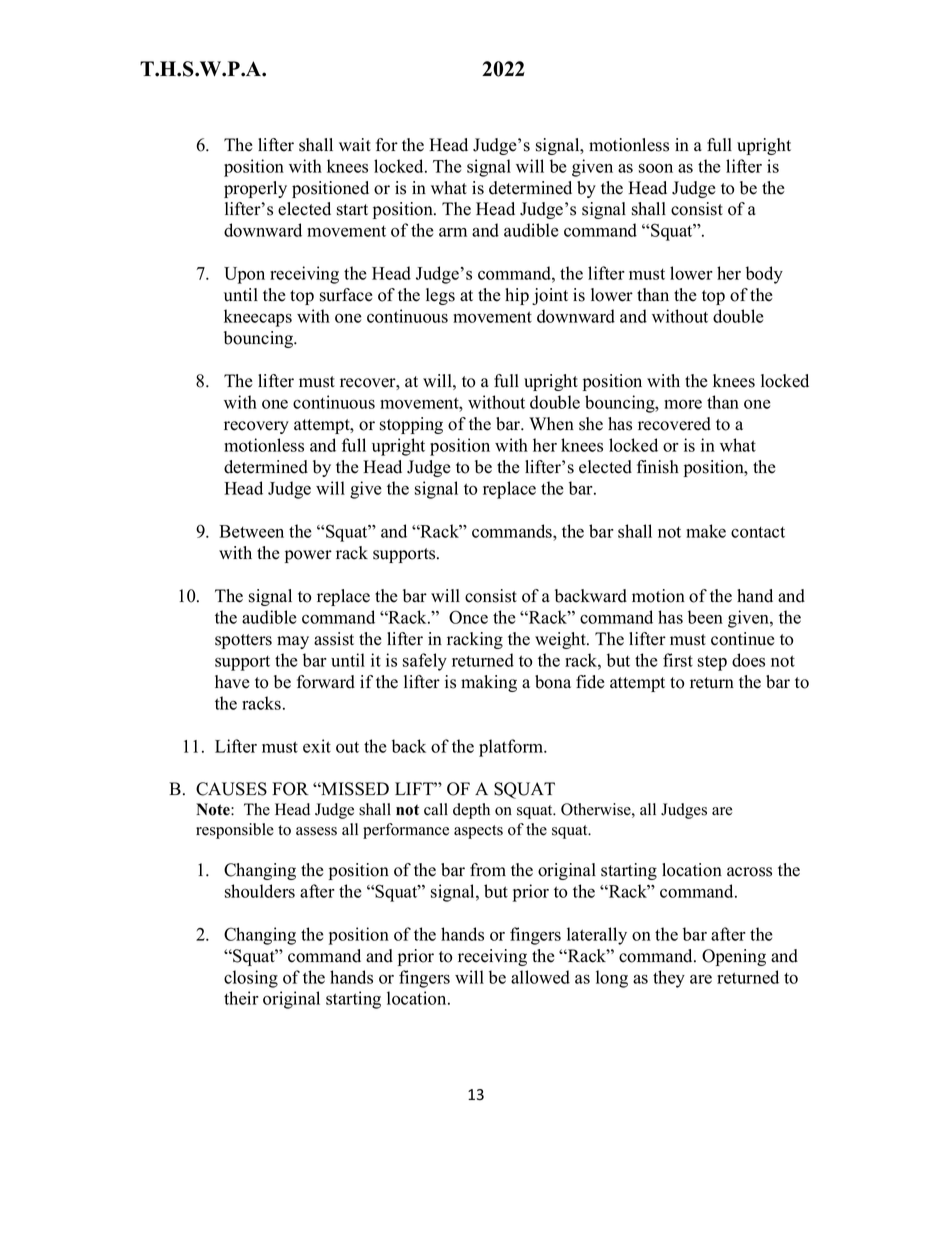 This screenshot has width=952, height=1233. Describe the element at coordinates (706, 531) in the screenshot. I see `make` at that location.
